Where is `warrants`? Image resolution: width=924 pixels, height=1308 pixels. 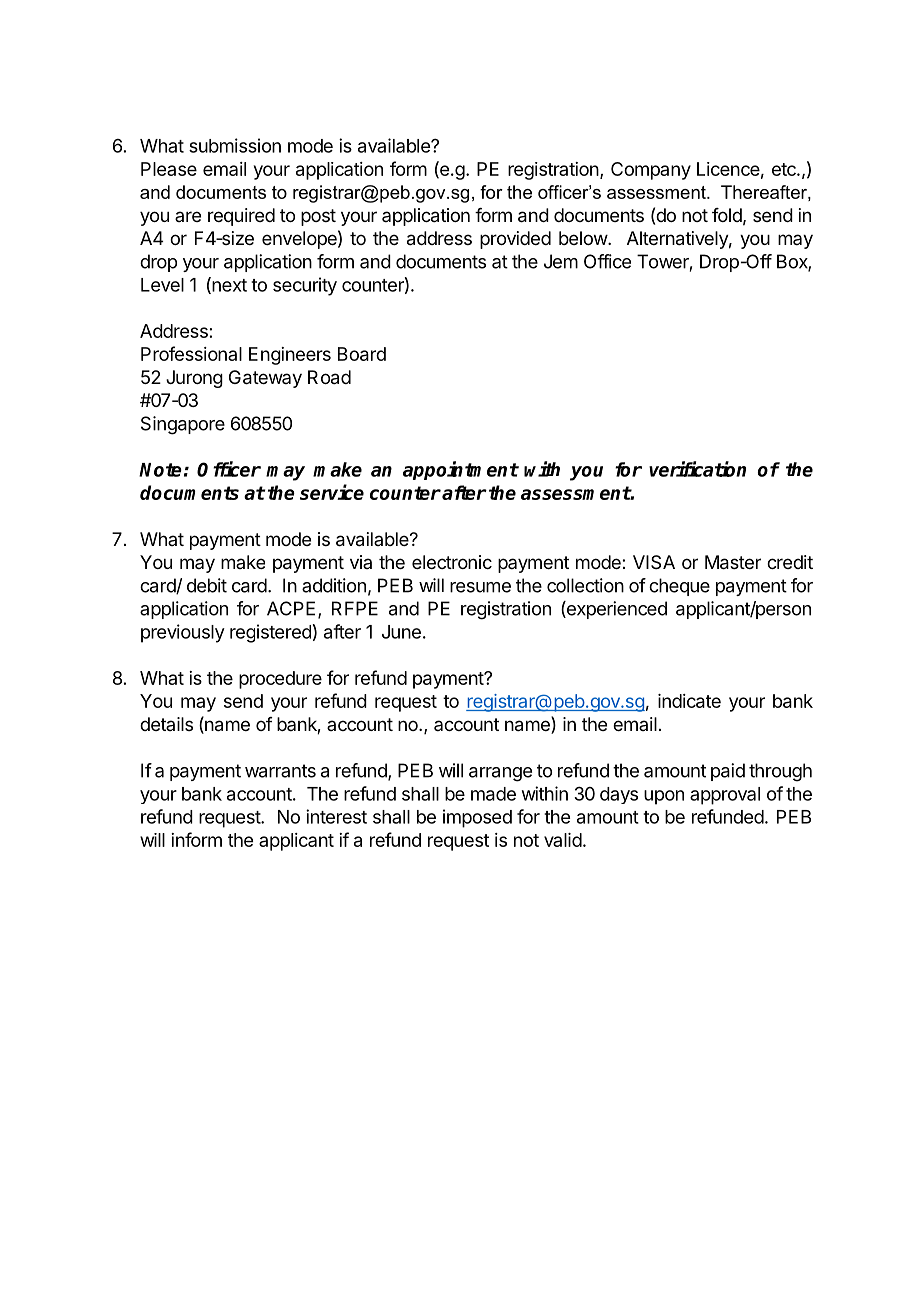 warrants is located at coordinates (280, 771).
